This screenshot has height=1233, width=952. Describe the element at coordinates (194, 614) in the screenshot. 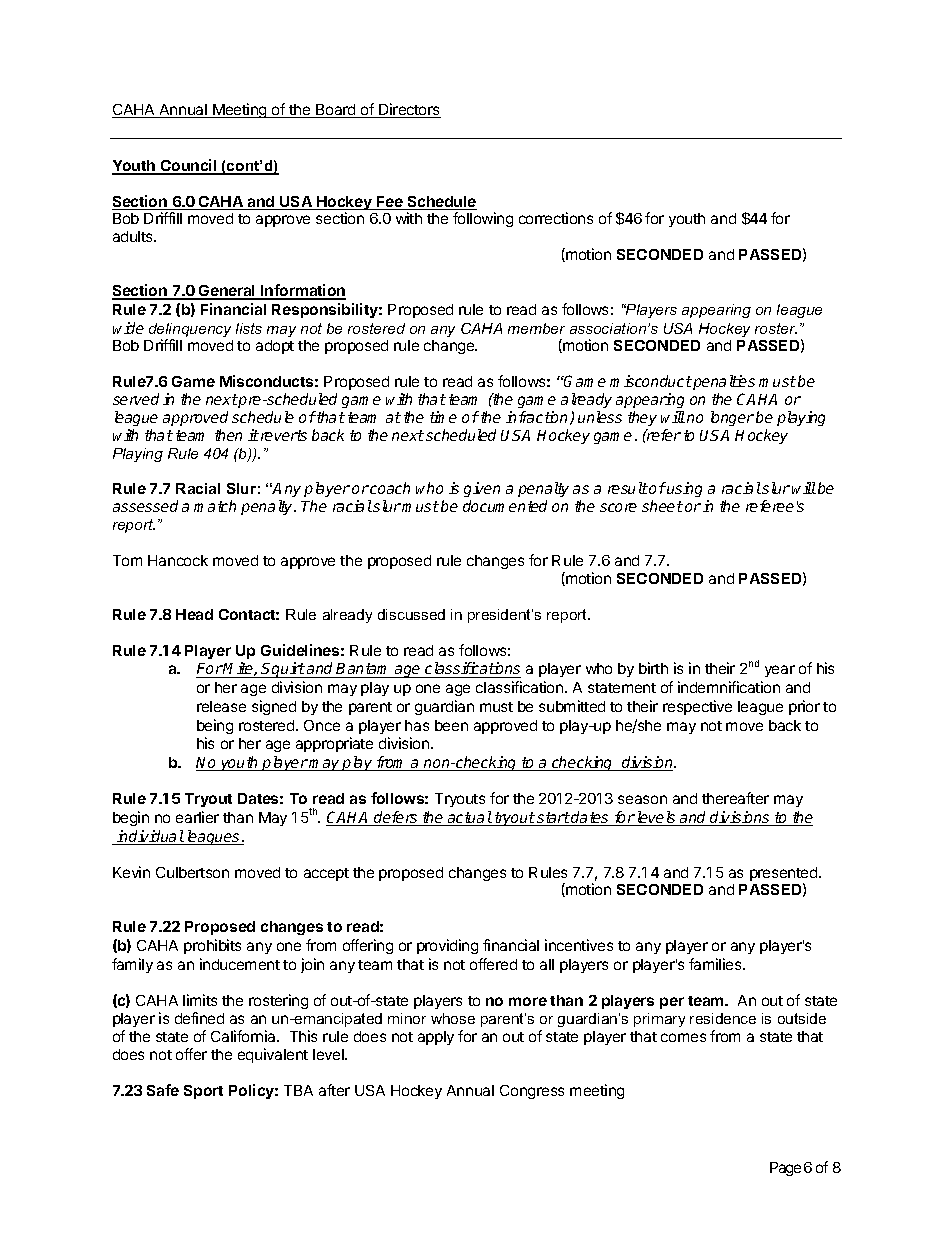

I see `Head` at that location.
